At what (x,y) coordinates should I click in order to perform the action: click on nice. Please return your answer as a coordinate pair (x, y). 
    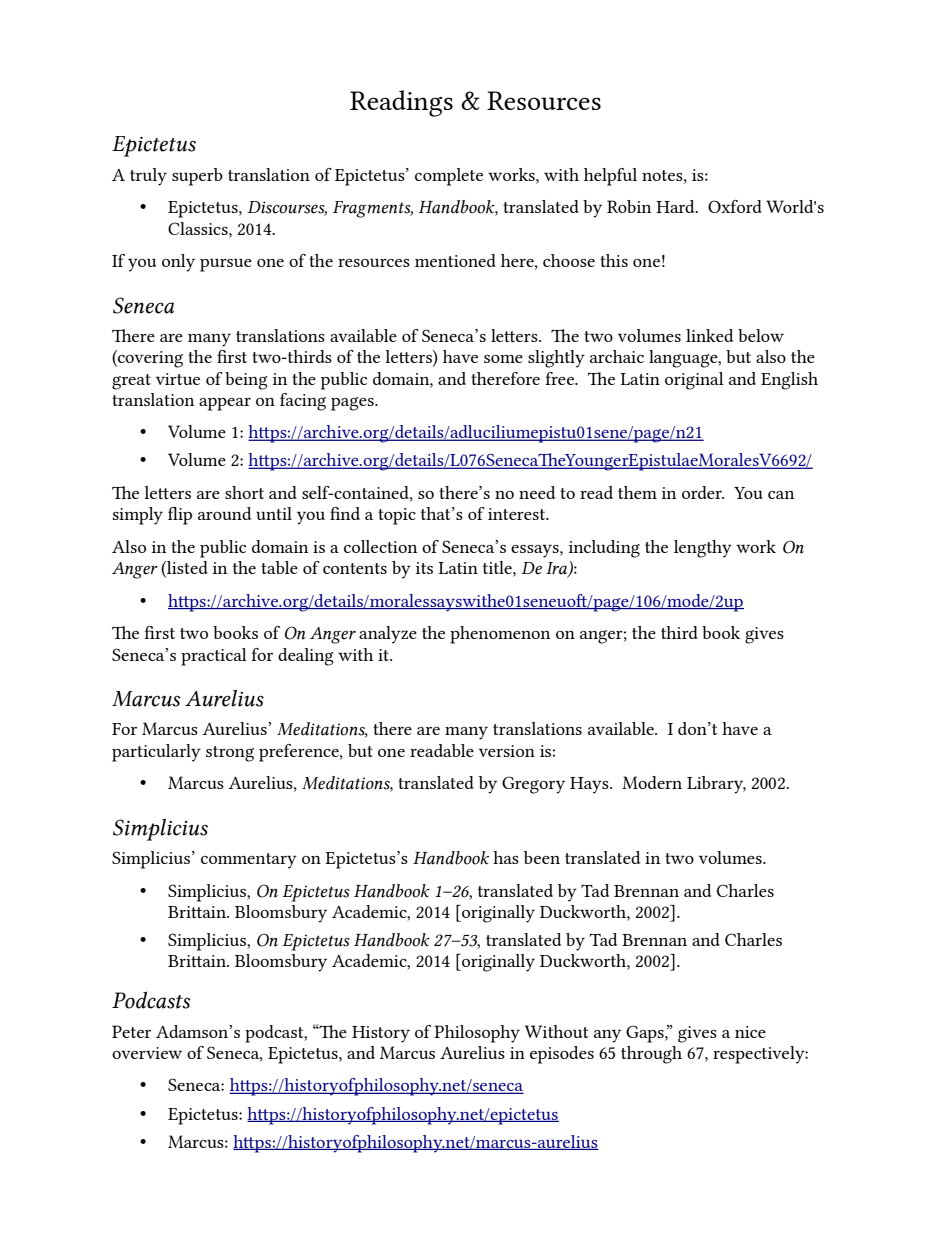
    Looking at the image, I should click on (750, 1032).
